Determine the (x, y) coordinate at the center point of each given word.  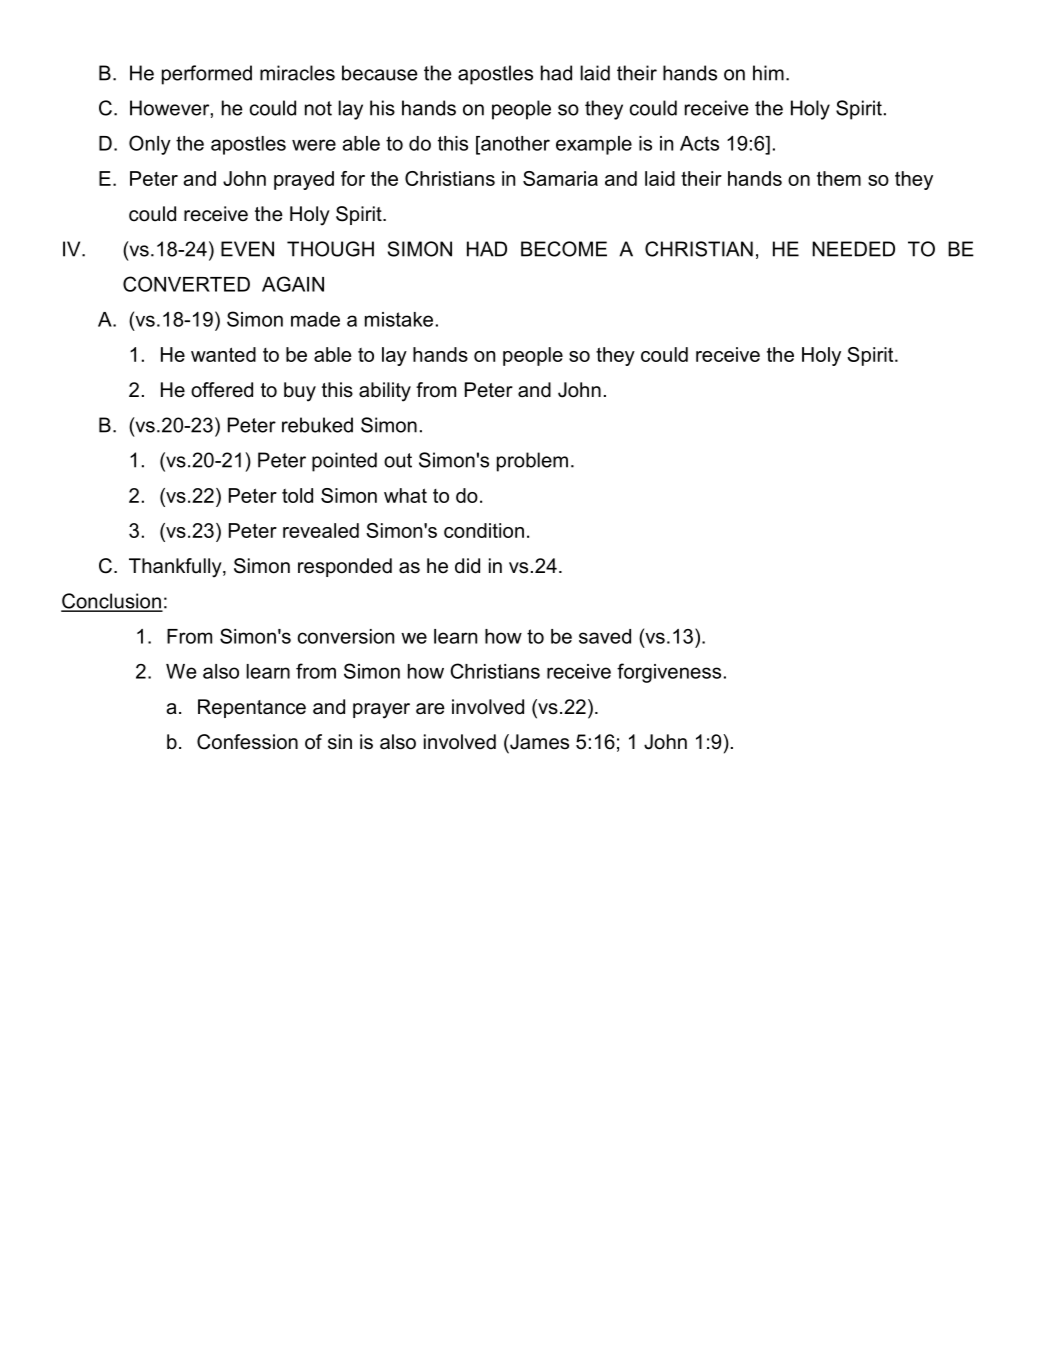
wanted (223, 354)
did (467, 566)
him (768, 73)
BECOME (564, 249)
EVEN (247, 249)
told (297, 495)
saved (605, 636)
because (380, 73)
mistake (399, 319)
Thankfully (176, 568)
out (398, 460)
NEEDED (853, 249)
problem (532, 462)
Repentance (252, 708)
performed (207, 75)
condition (484, 530)
